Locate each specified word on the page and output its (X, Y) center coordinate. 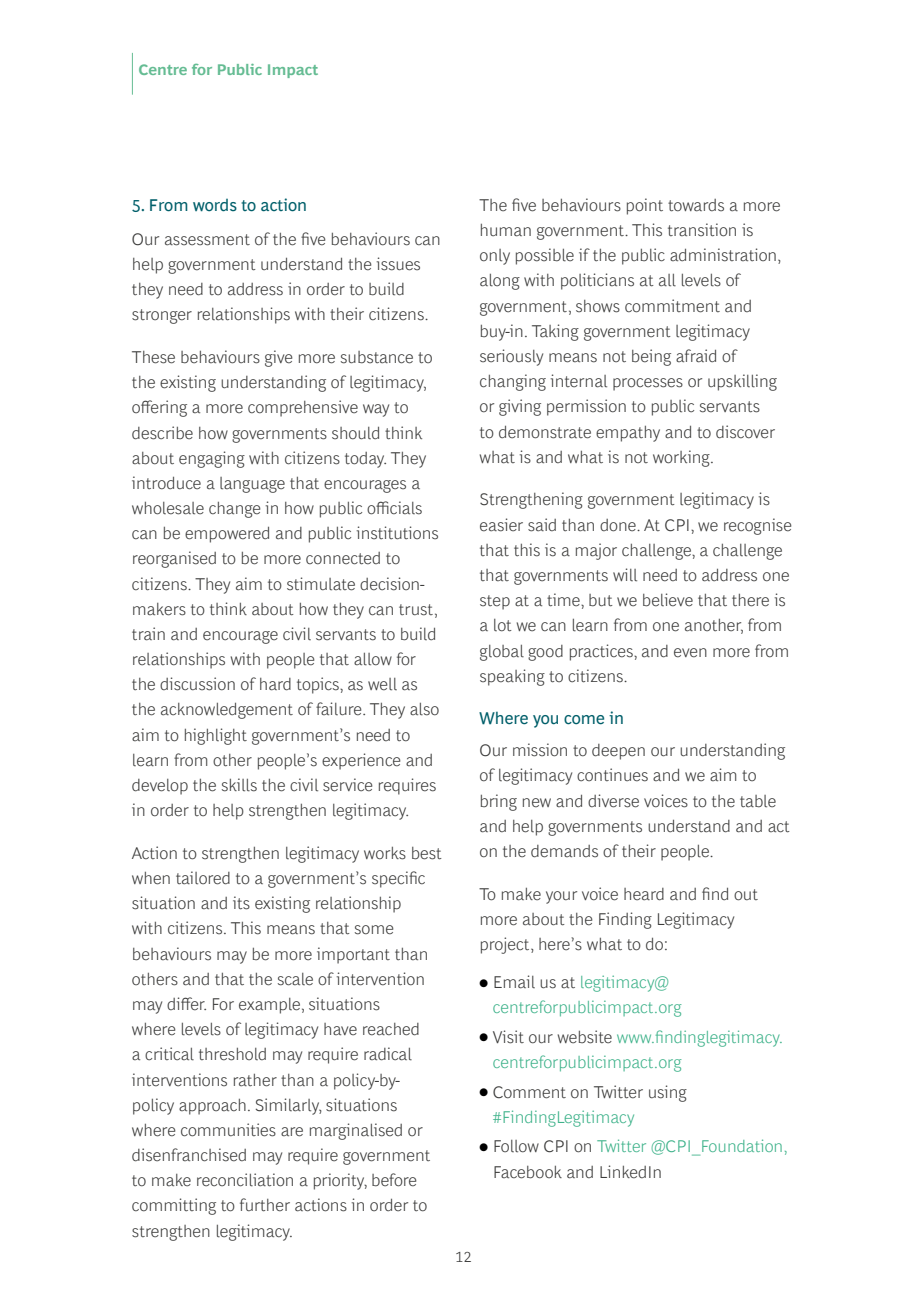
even (690, 653)
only (495, 257)
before (394, 1180)
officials (394, 508)
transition (702, 230)
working (682, 458)
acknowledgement (227, 711)
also (424, 709)
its (241, 903)
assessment (207, 240)
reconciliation (245, 1180)
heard (644, 894)
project (506, 945)
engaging (212, 459)
